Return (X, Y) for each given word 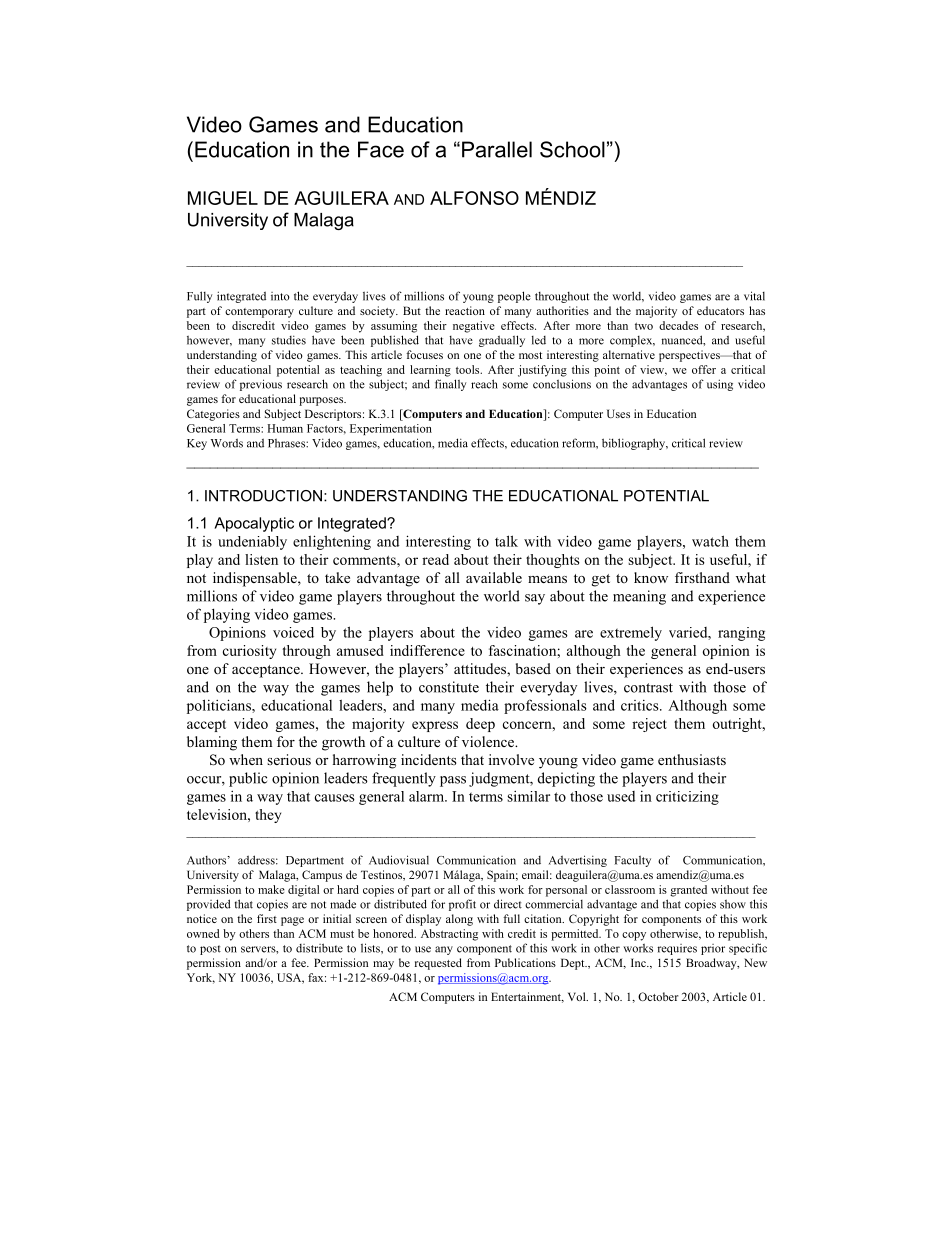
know (651, 577)
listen (261, 559)
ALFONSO (474, 198)
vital (754, 296)
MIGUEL (223, 198)
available (494, 577)
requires (677, 949)
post (210, 950)
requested (438, 964)
